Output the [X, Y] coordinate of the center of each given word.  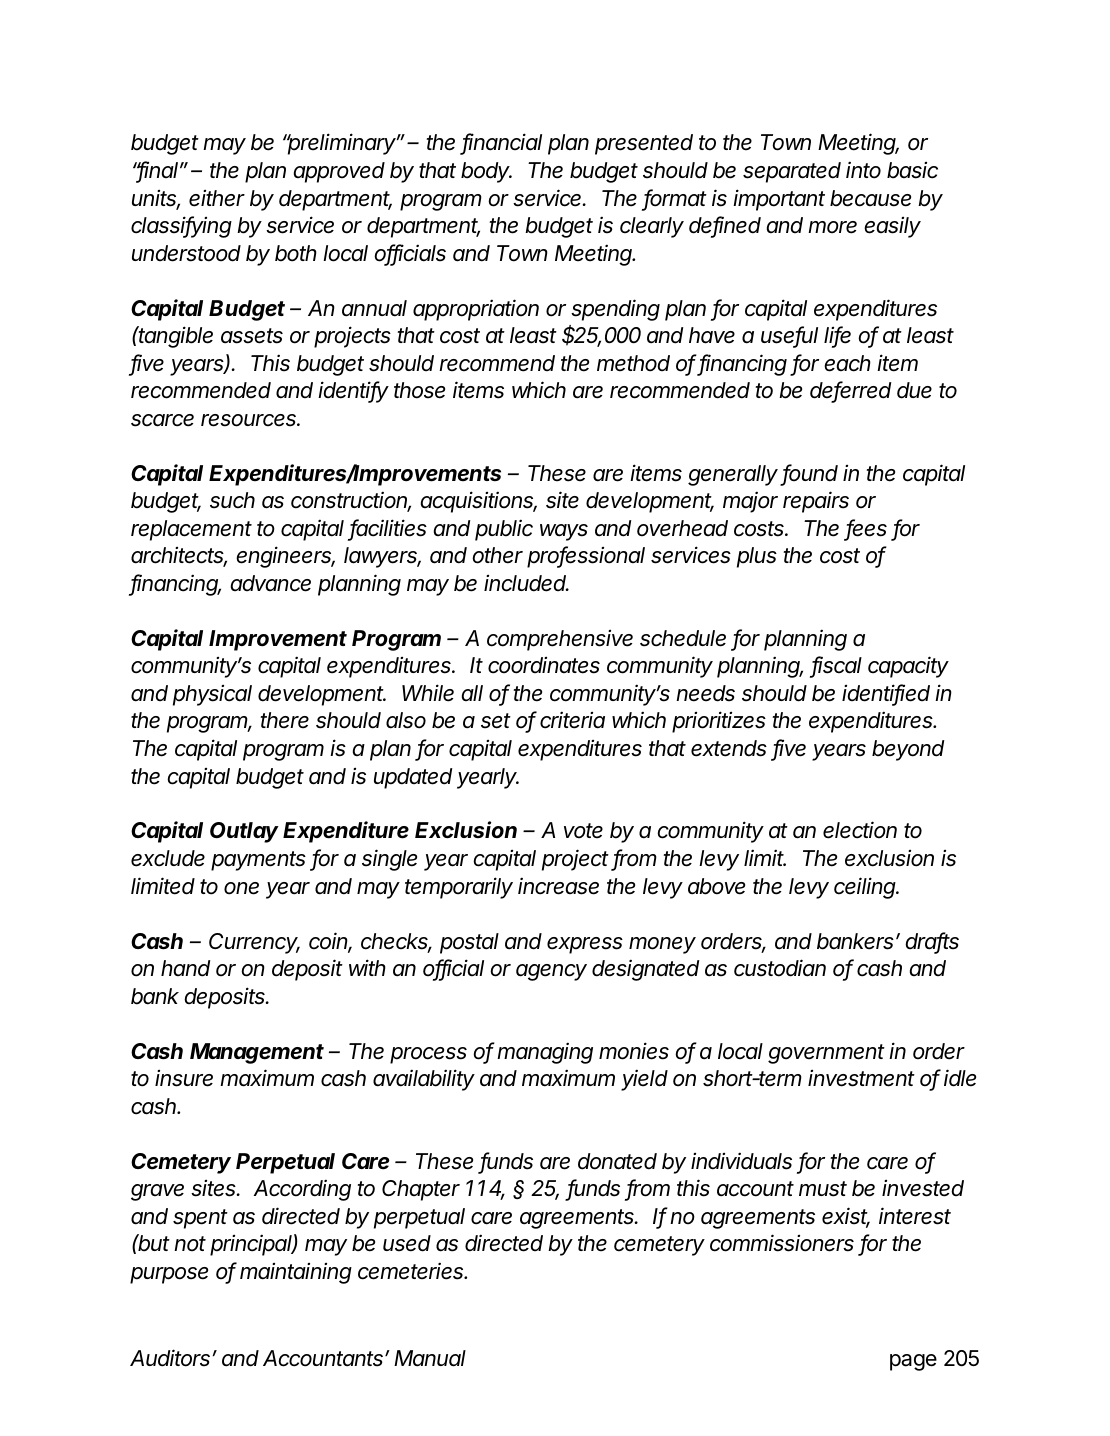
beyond [908, 750]
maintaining [296, 1273]
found [810, 474]
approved [339, 172]
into [863, 170]
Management [257, 1053]
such [232, 500]
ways [564, 532]
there [285, 720]
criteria [572, 720]
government [826, 1054]
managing [545, 1053]
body [486, 172]
